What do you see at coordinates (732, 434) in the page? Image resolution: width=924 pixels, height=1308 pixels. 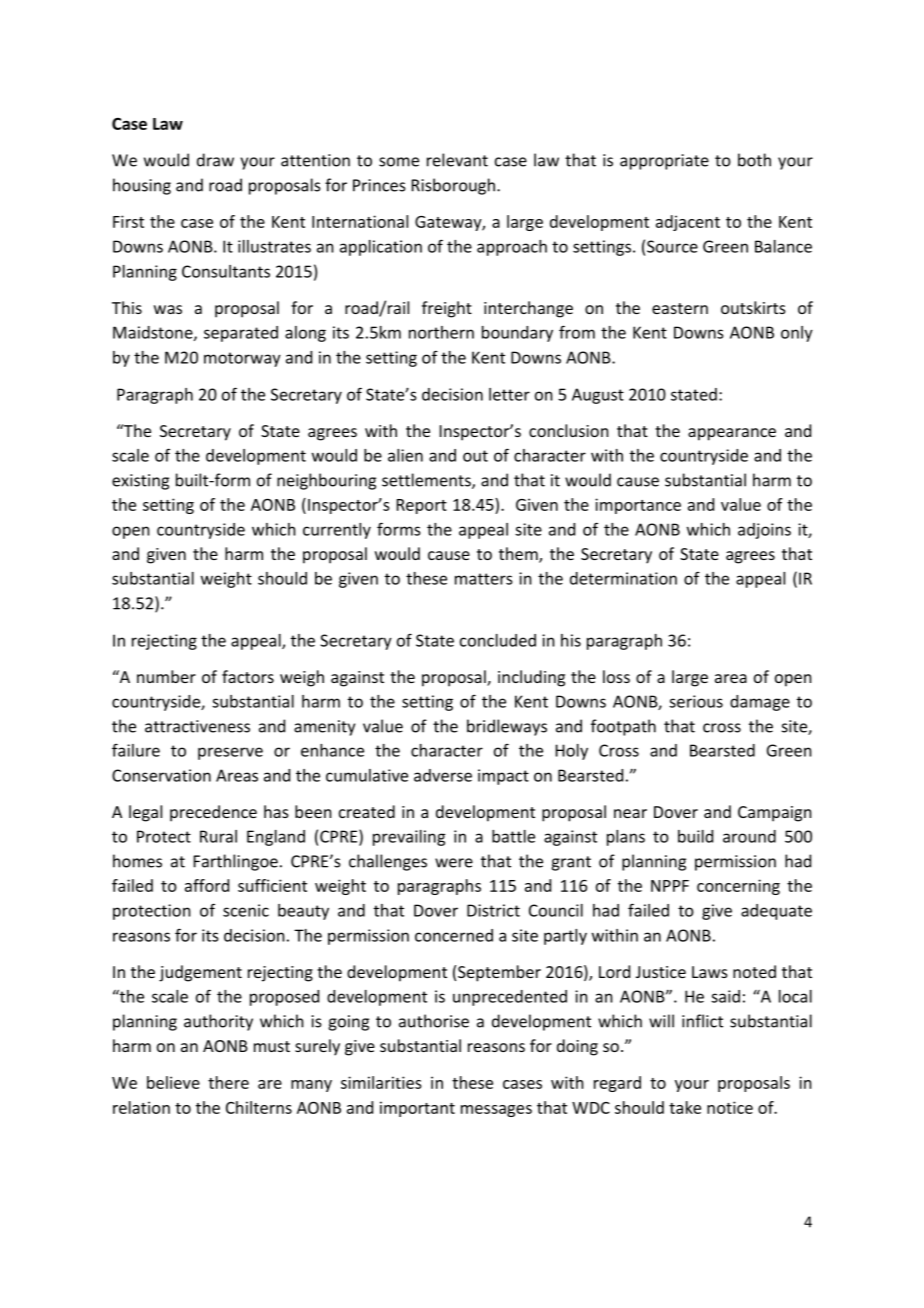 I see `appearance` at bounding box center [732, 434].
